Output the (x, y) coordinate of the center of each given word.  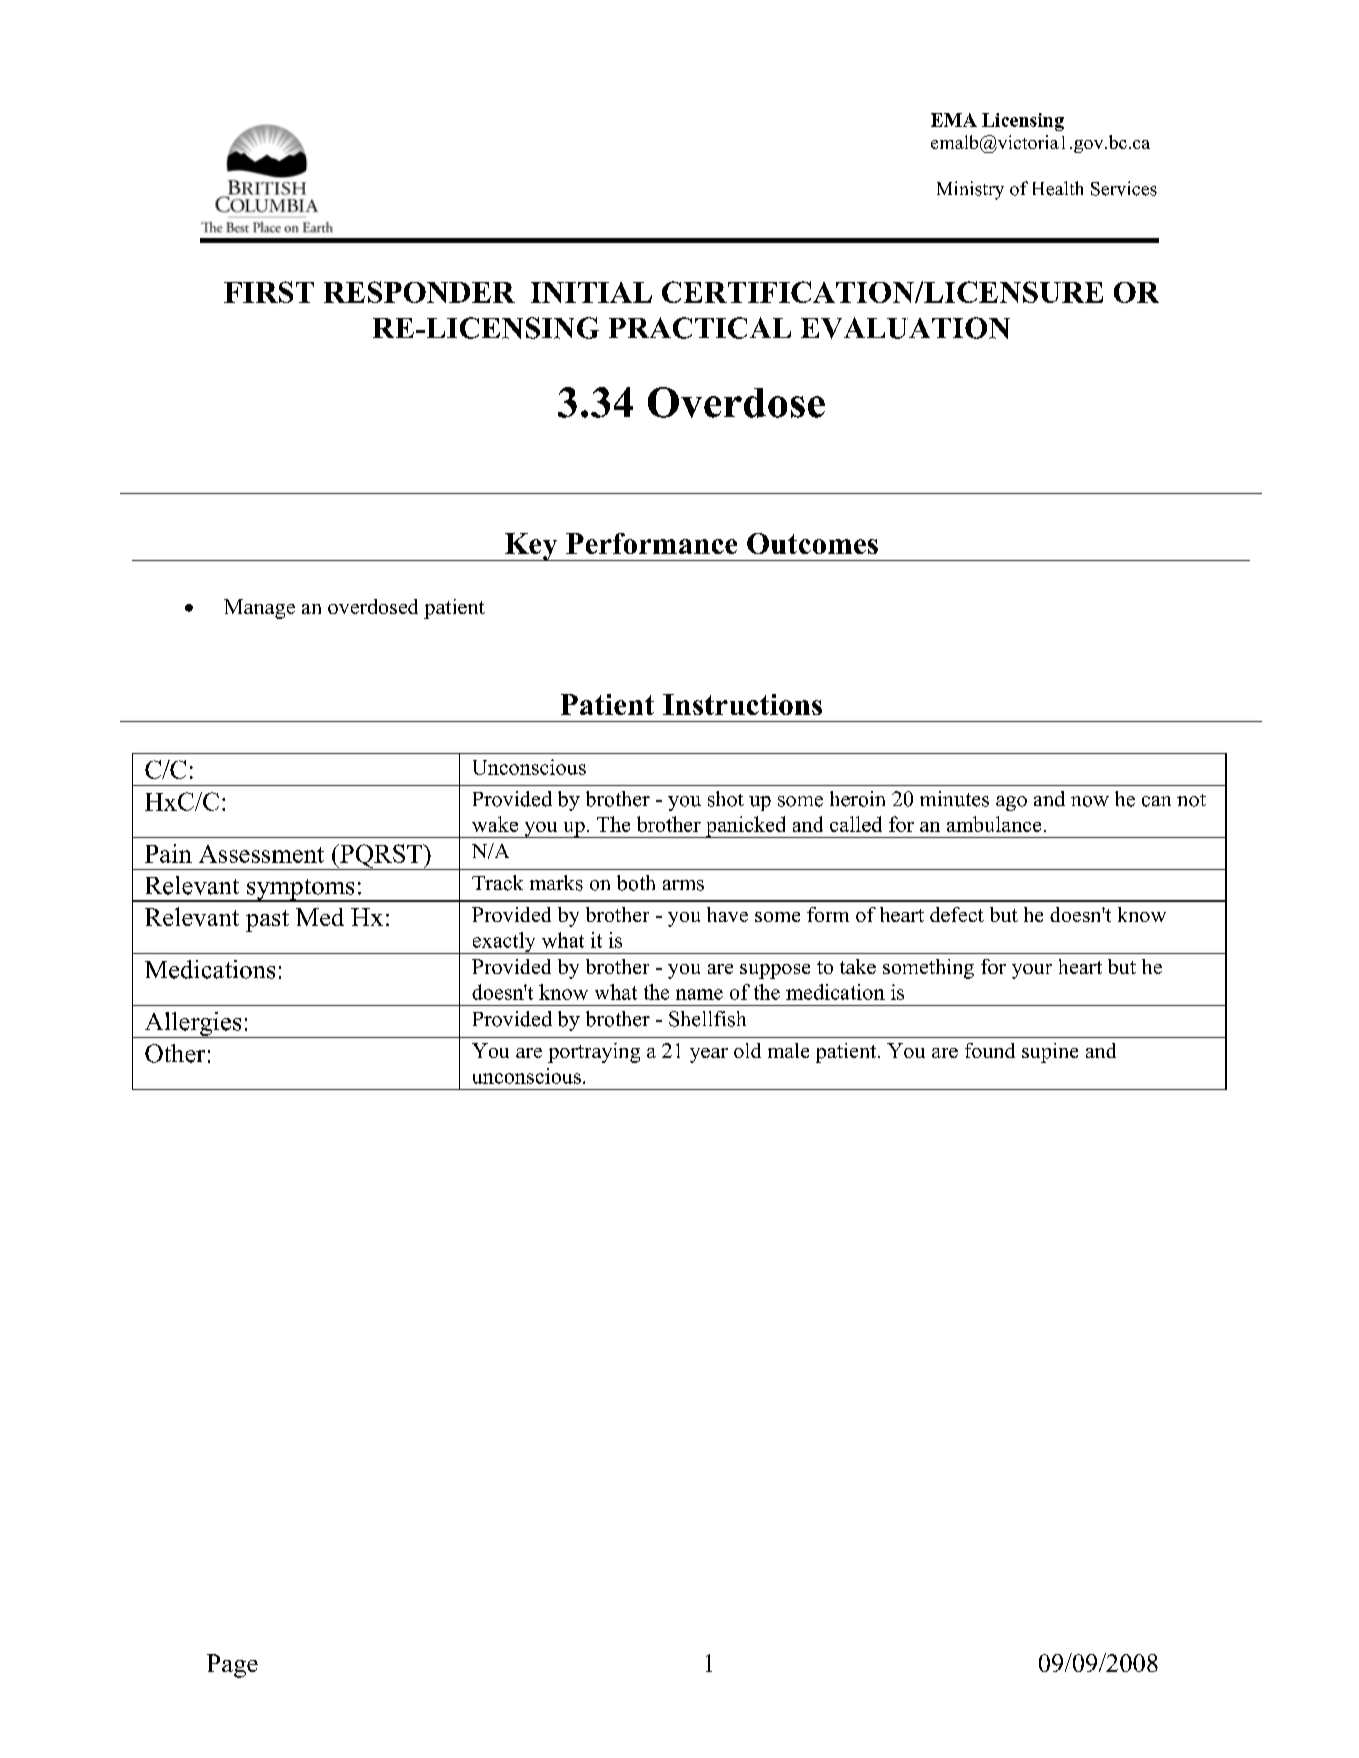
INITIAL (591, 292)
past (267, 921)
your (1032, 971)
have (727, 914)
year (709, 1055)
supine (1050, 1053)
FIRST (269, 292)
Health (1058, 188)
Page (232, 1666)
